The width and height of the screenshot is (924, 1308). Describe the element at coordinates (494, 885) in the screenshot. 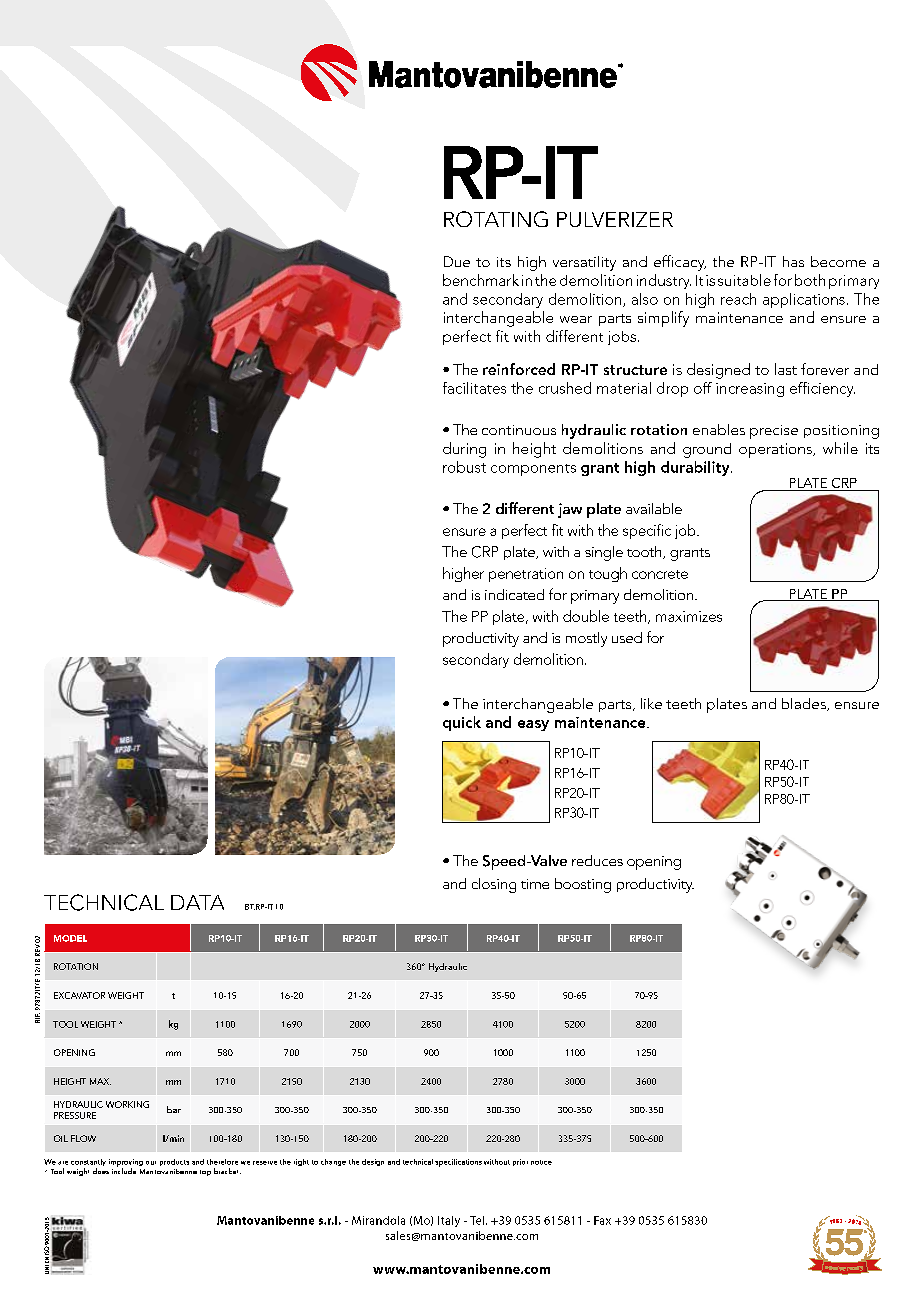

I see `closing` at that location.
